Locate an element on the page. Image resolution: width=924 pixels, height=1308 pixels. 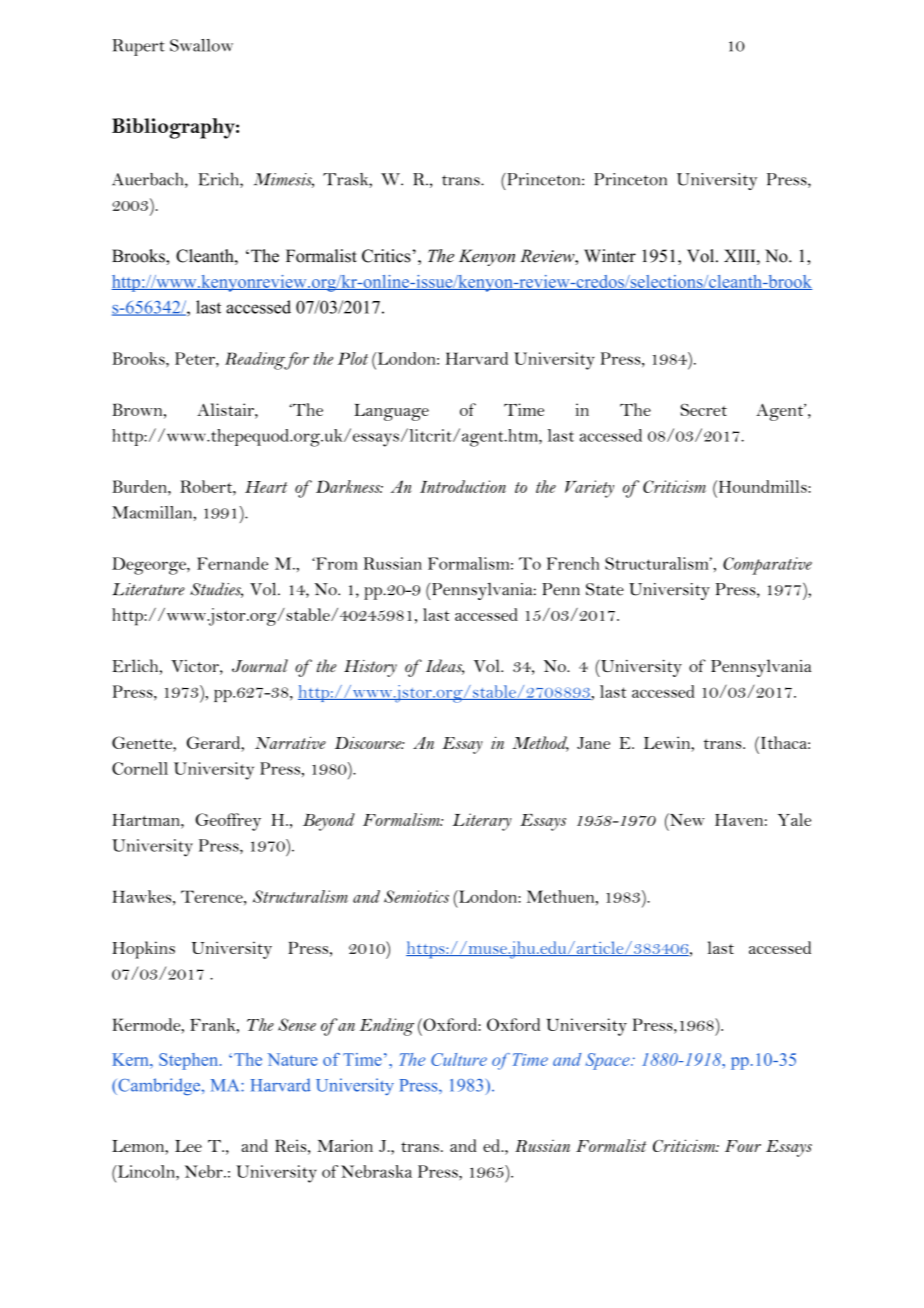
Critics is located at coordinates (387, 256).
